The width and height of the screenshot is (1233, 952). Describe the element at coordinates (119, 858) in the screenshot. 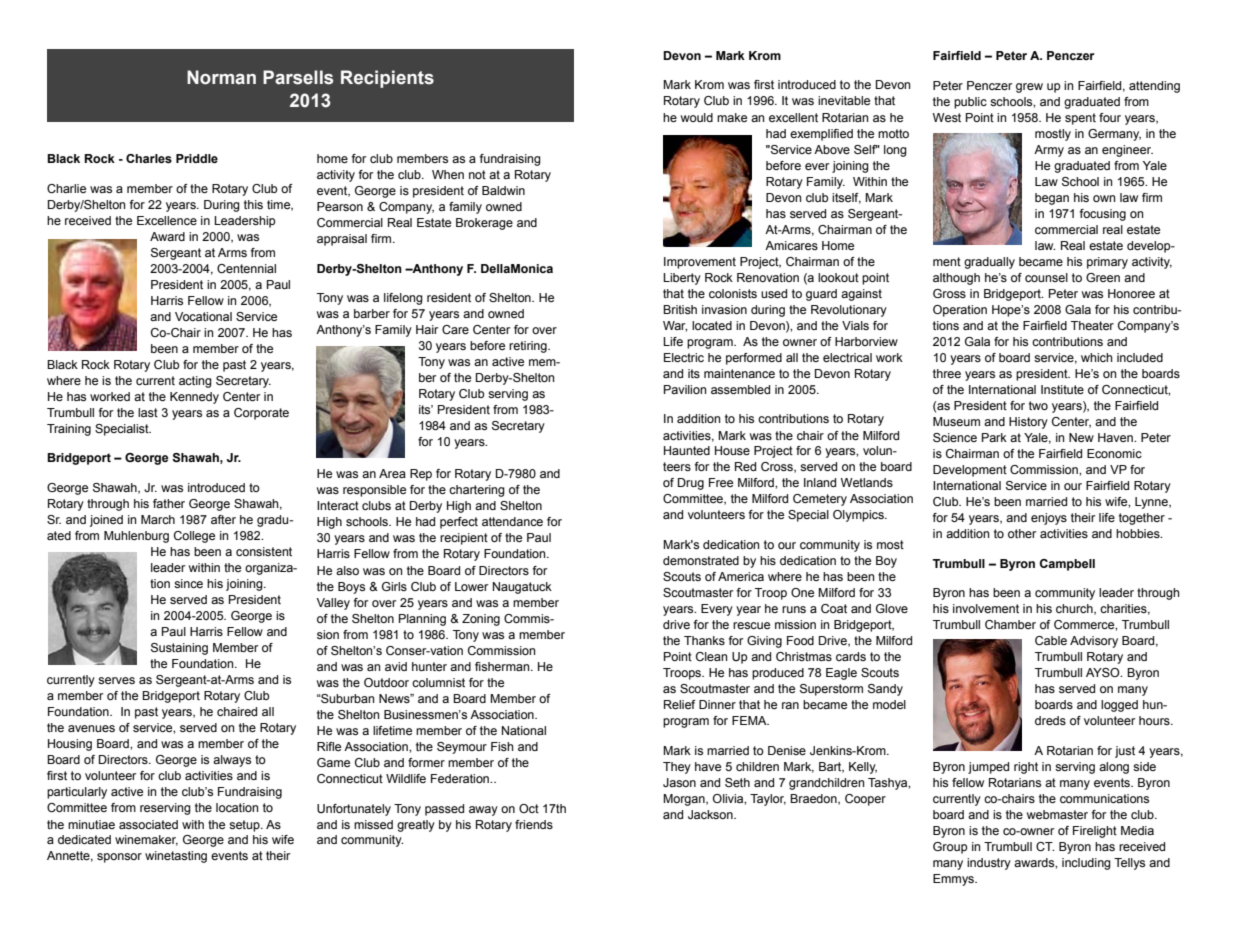

I see `sponsor` at that location.
